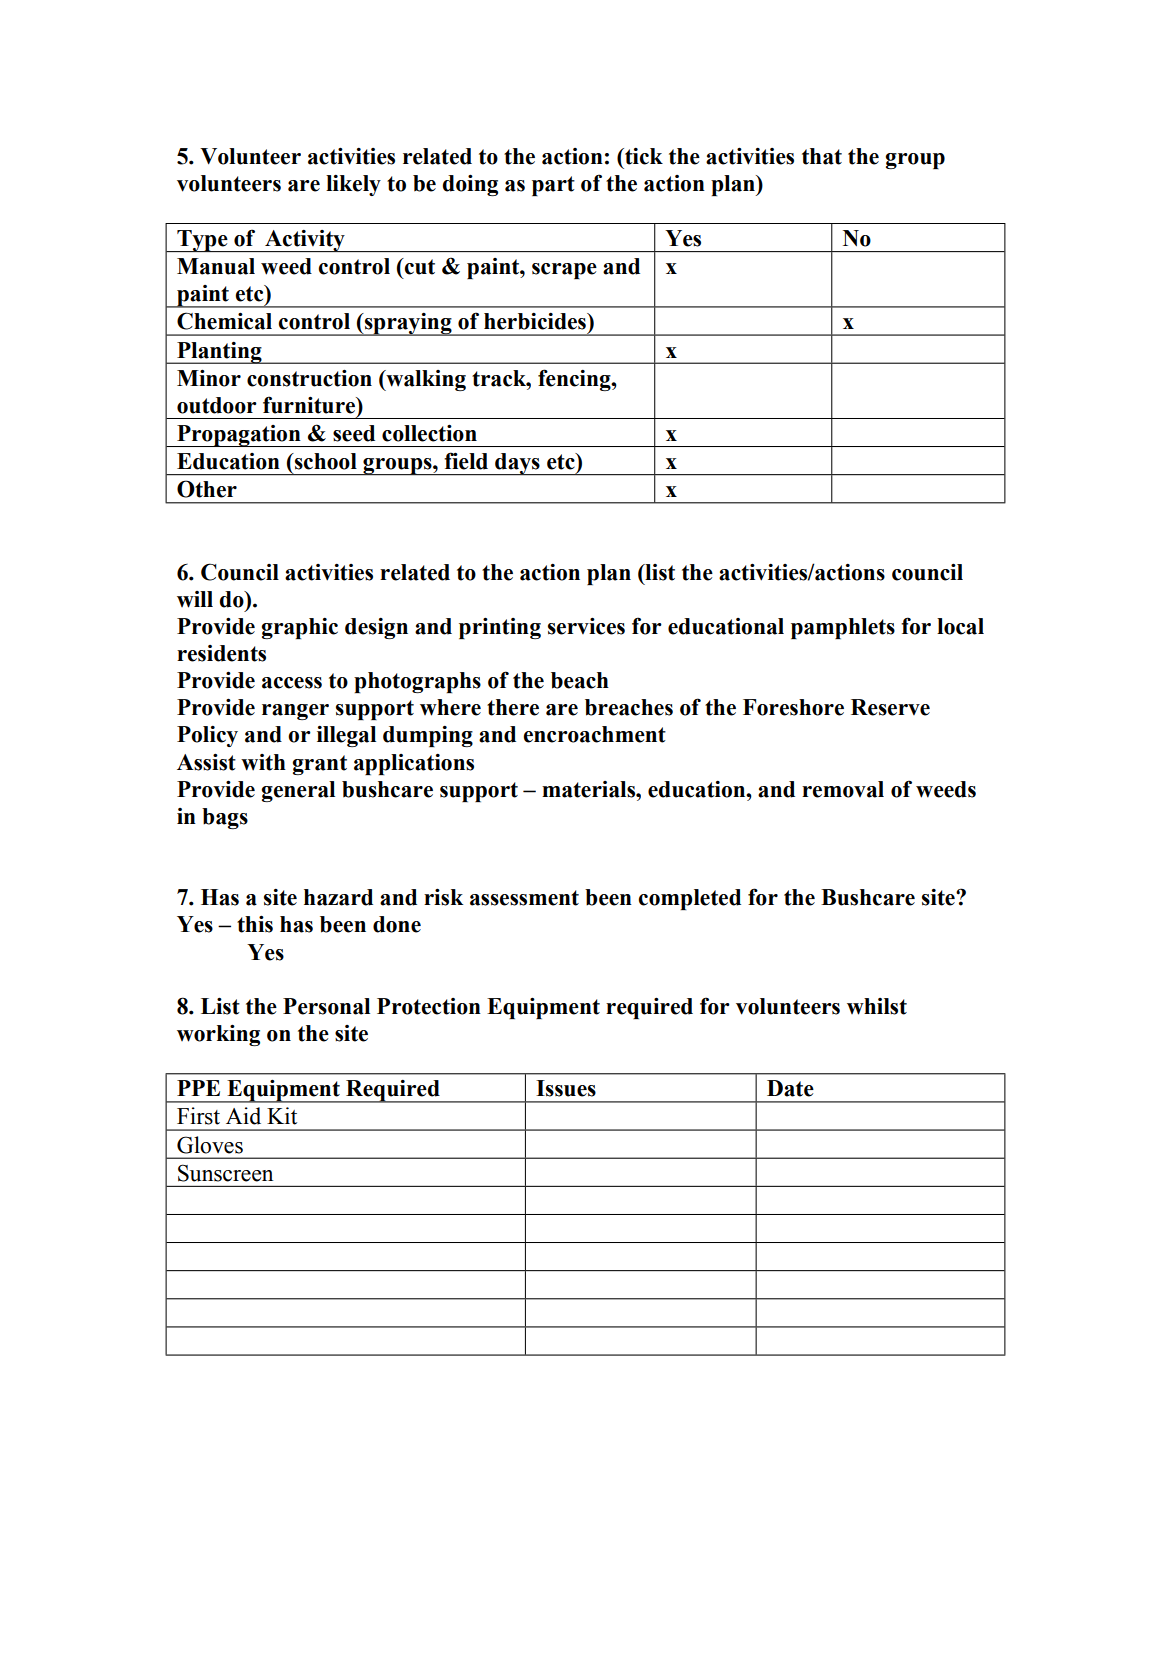 This screenshot has height=1656, width=1171. Describe the element at coordinates (353, 185) in the screenshot. I see `likely` at that location.
